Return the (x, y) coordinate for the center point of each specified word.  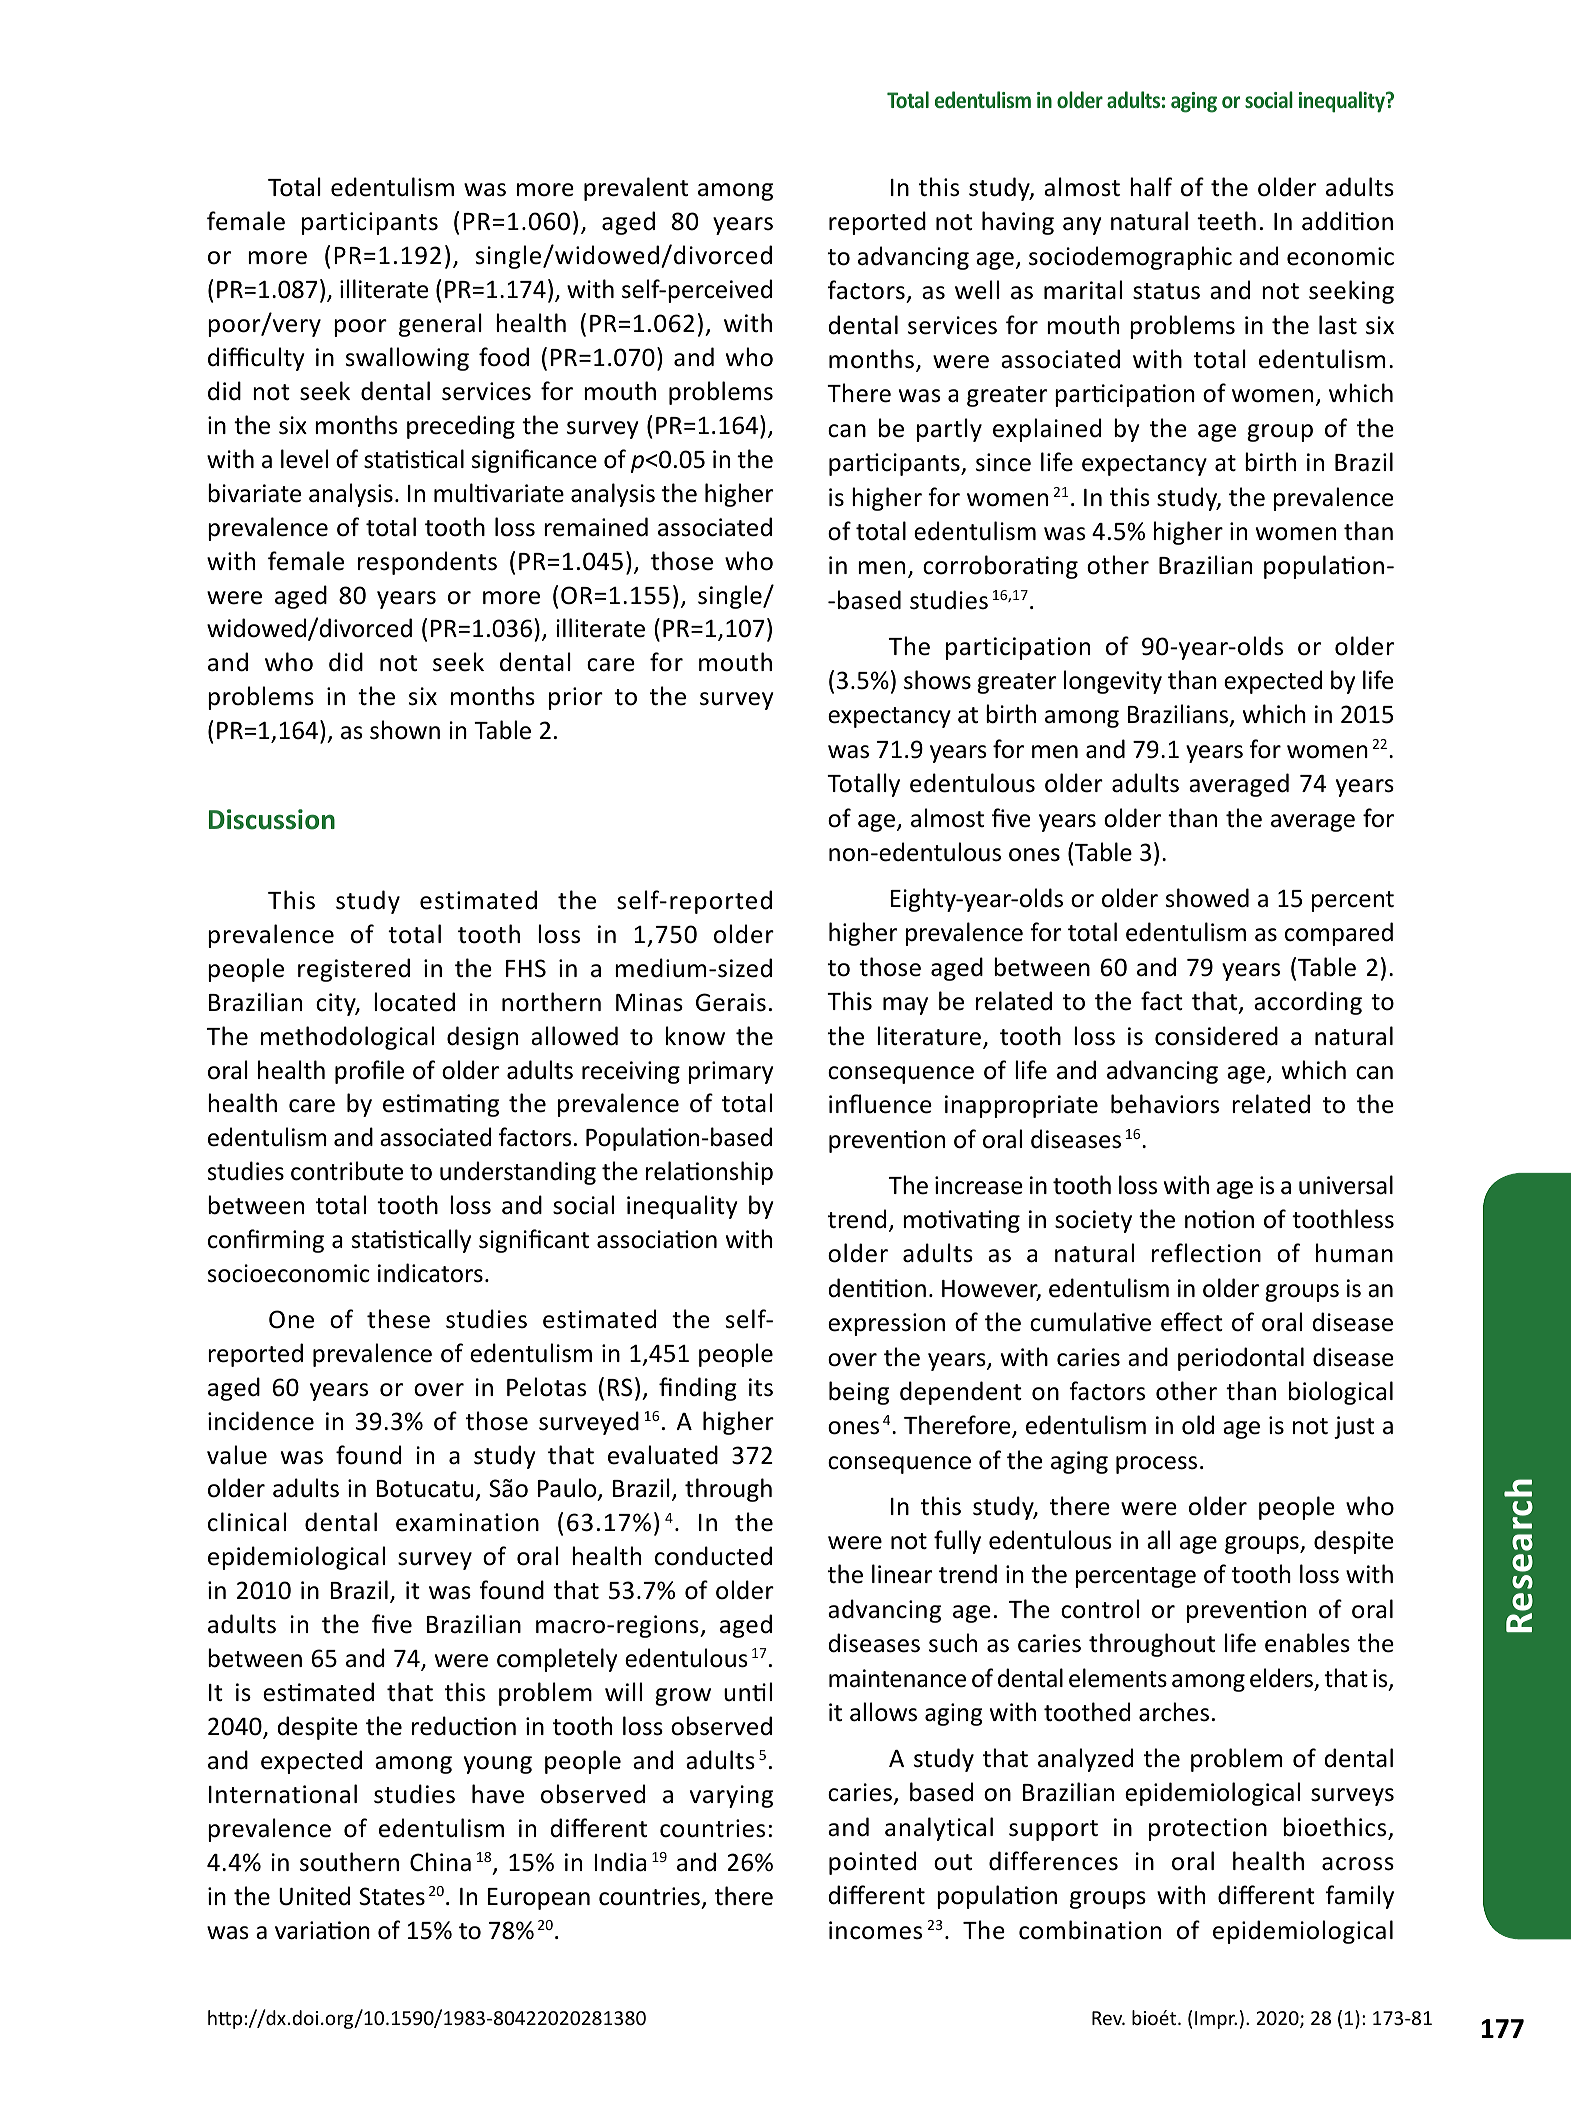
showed (1207, 898)
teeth (1226, 221)
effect (1192, 1322)
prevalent (636, 189)
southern (349, 1862)
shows (937, 680)
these (398, 1319)
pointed (872, 1863)
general (440, 325)
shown (405, 730)
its (761, 1387)
